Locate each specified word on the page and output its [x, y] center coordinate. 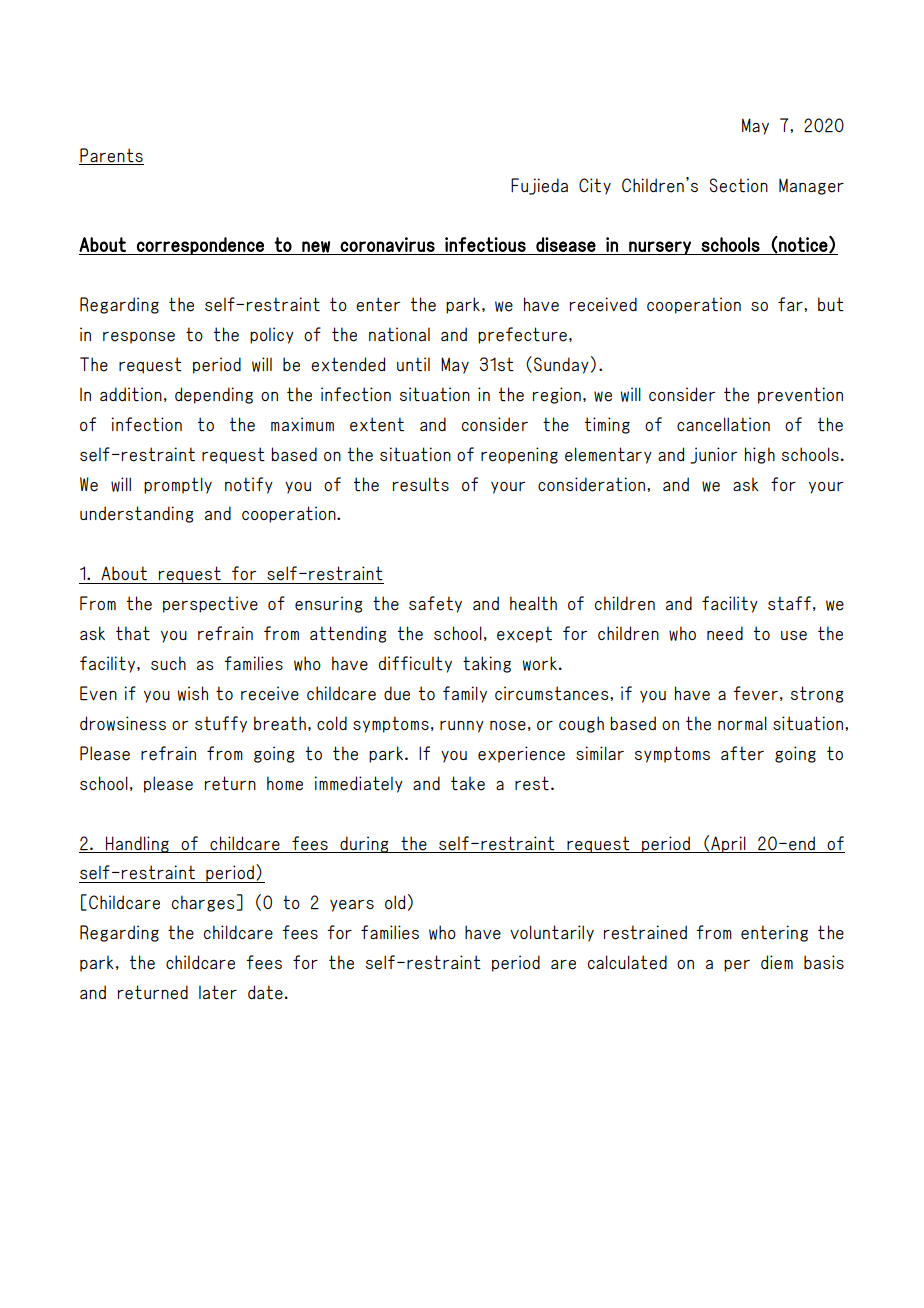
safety [435, 604]
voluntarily [552, 933]
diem [777, 962]
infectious [485, 244]
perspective [210, 604]
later [218, 992]
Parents [111, 155]
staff [789, 603]
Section [739, 185]
